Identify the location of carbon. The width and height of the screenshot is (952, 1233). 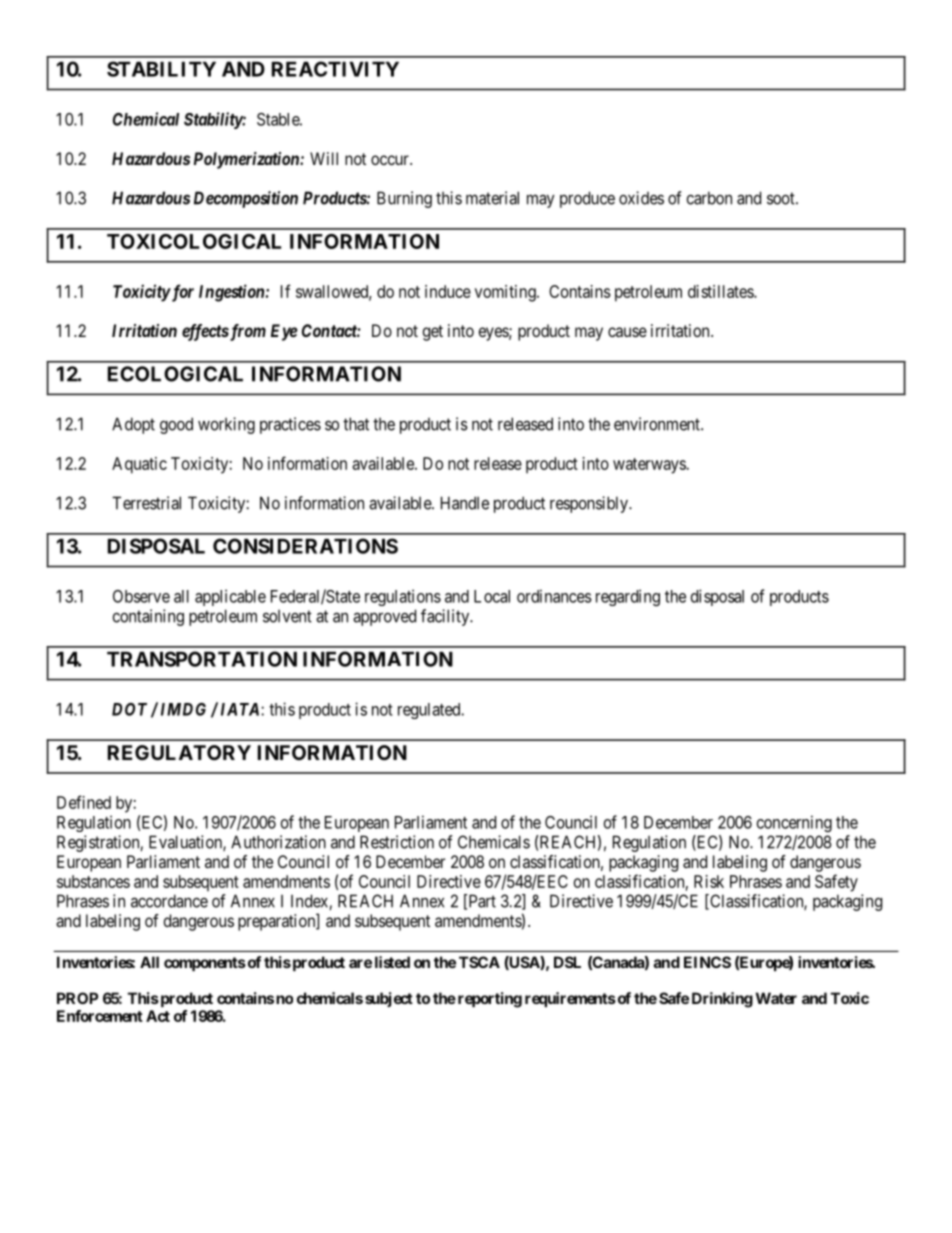
(709, 198).
